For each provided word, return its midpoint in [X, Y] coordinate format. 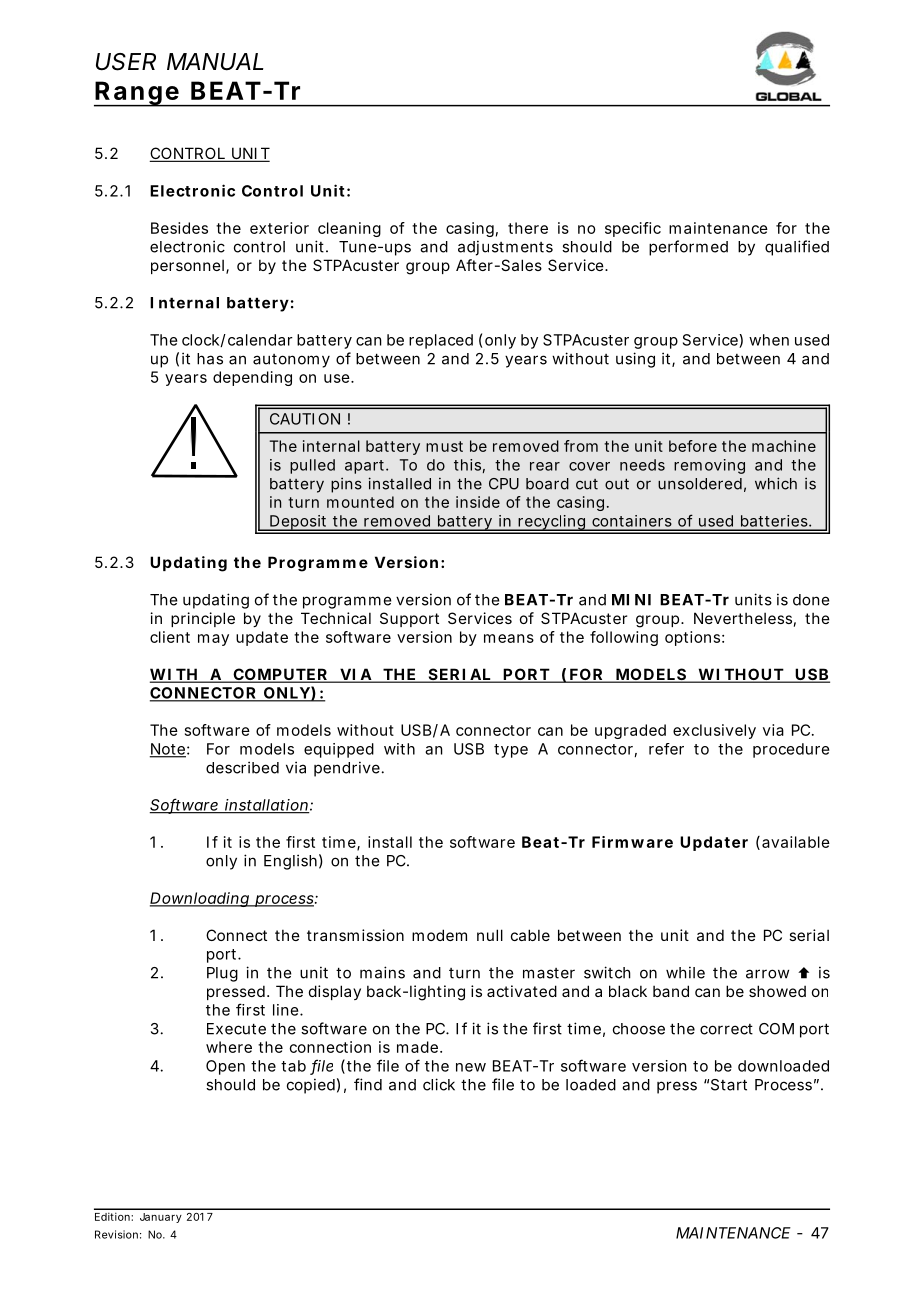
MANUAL [215, 62]
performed [688, 248]
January [161, 1218]
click [439, 1084]
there [528, 228]
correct [726, 1029]
